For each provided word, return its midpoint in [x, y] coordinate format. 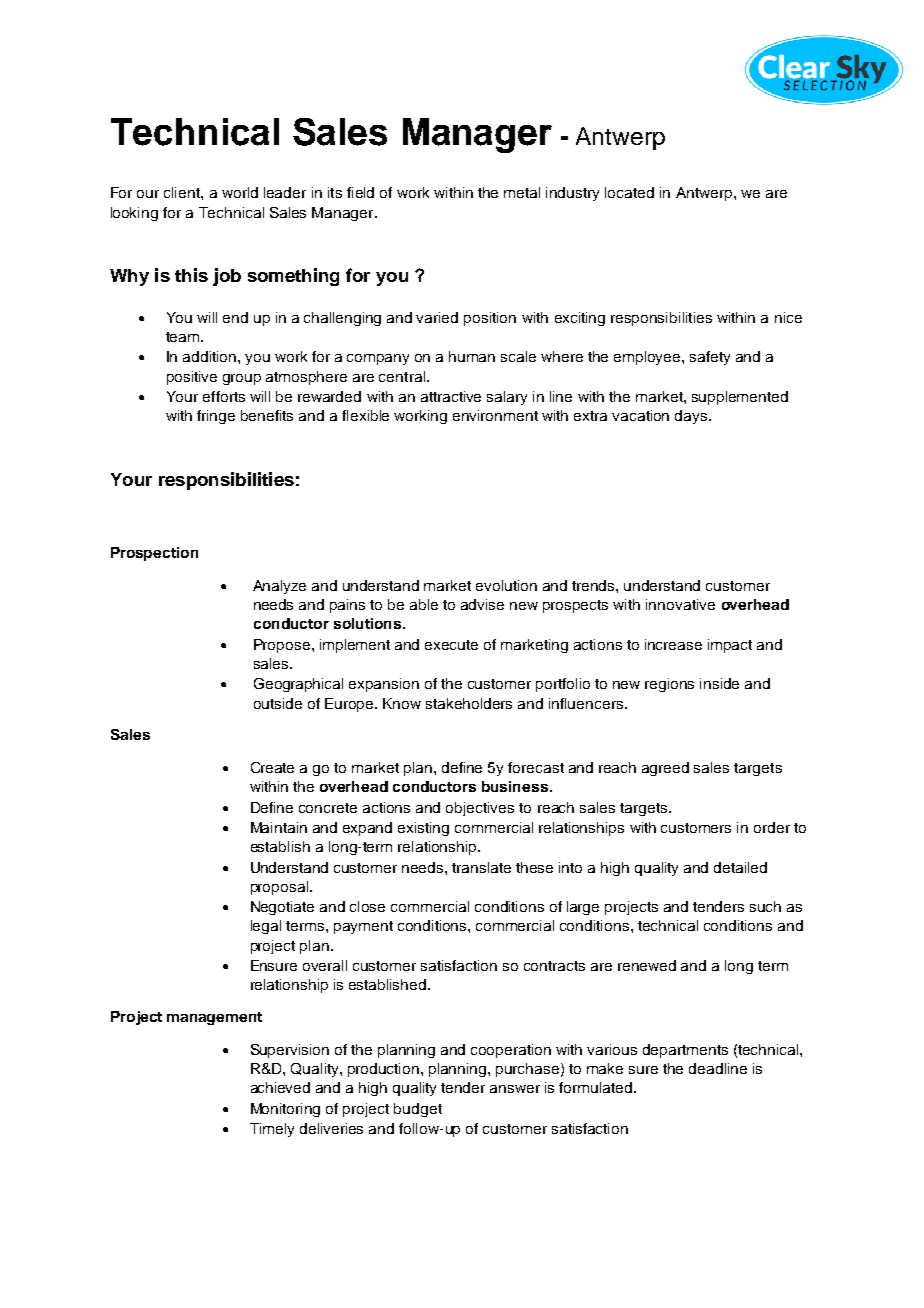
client [183, 192]
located [629, 192]
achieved [280, 1087]
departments [685, 1051]
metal [522, 192]
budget [418, 1110]
